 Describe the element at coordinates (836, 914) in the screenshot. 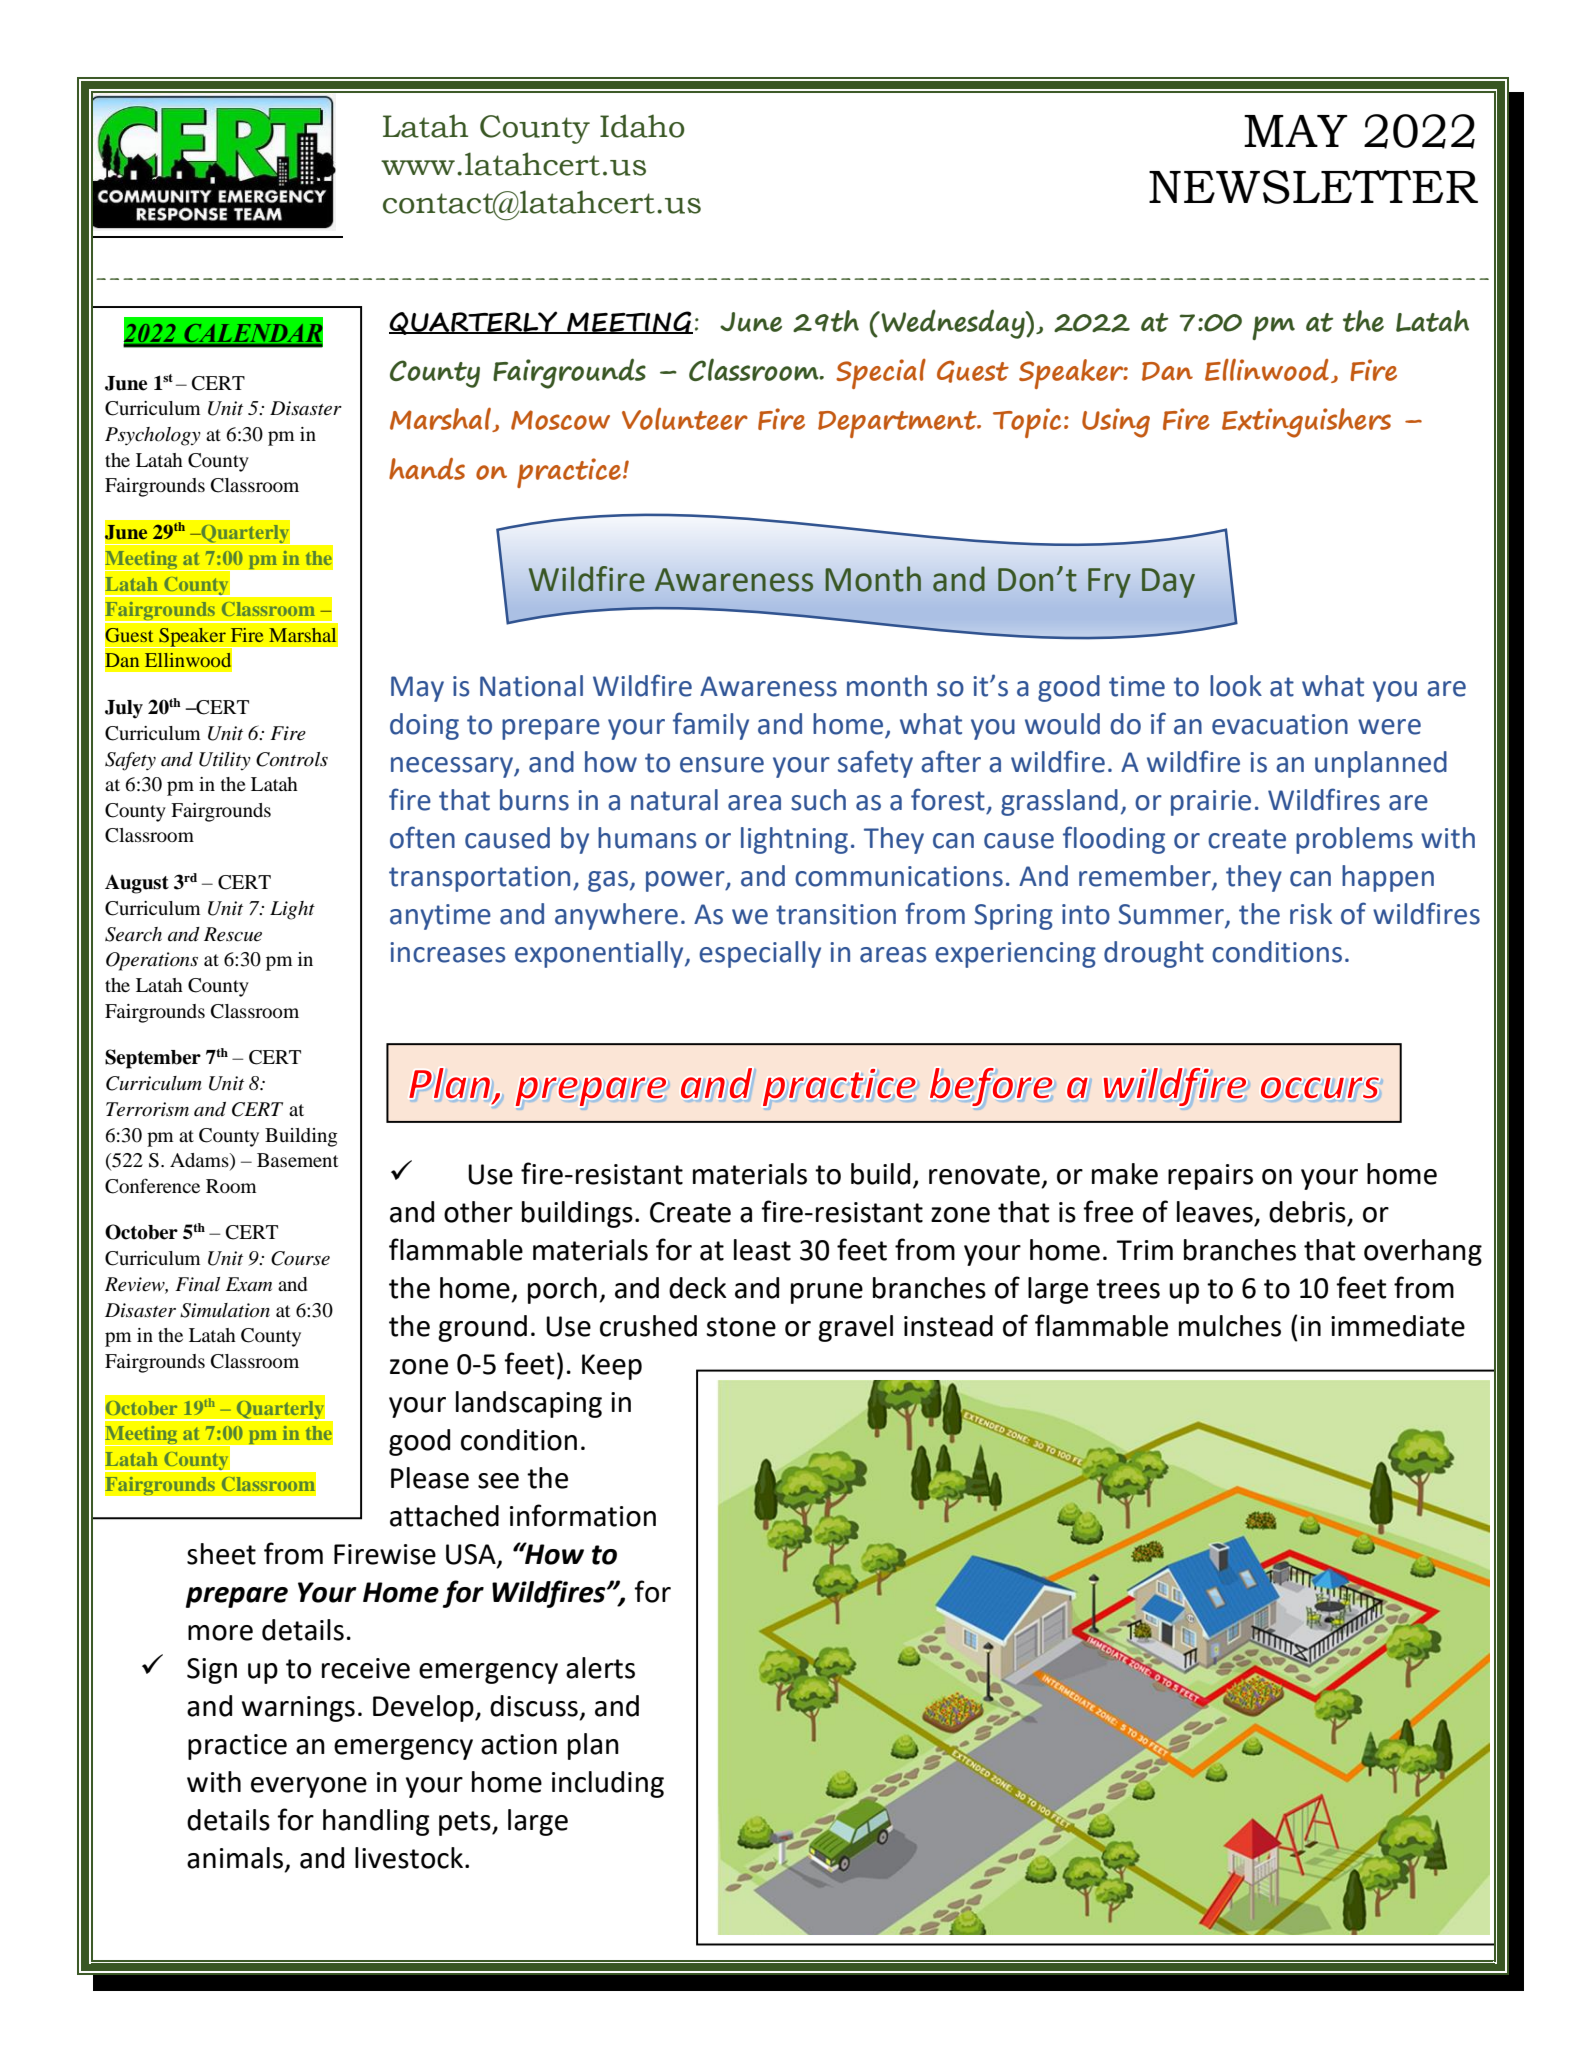

I see `transition` at that location.
